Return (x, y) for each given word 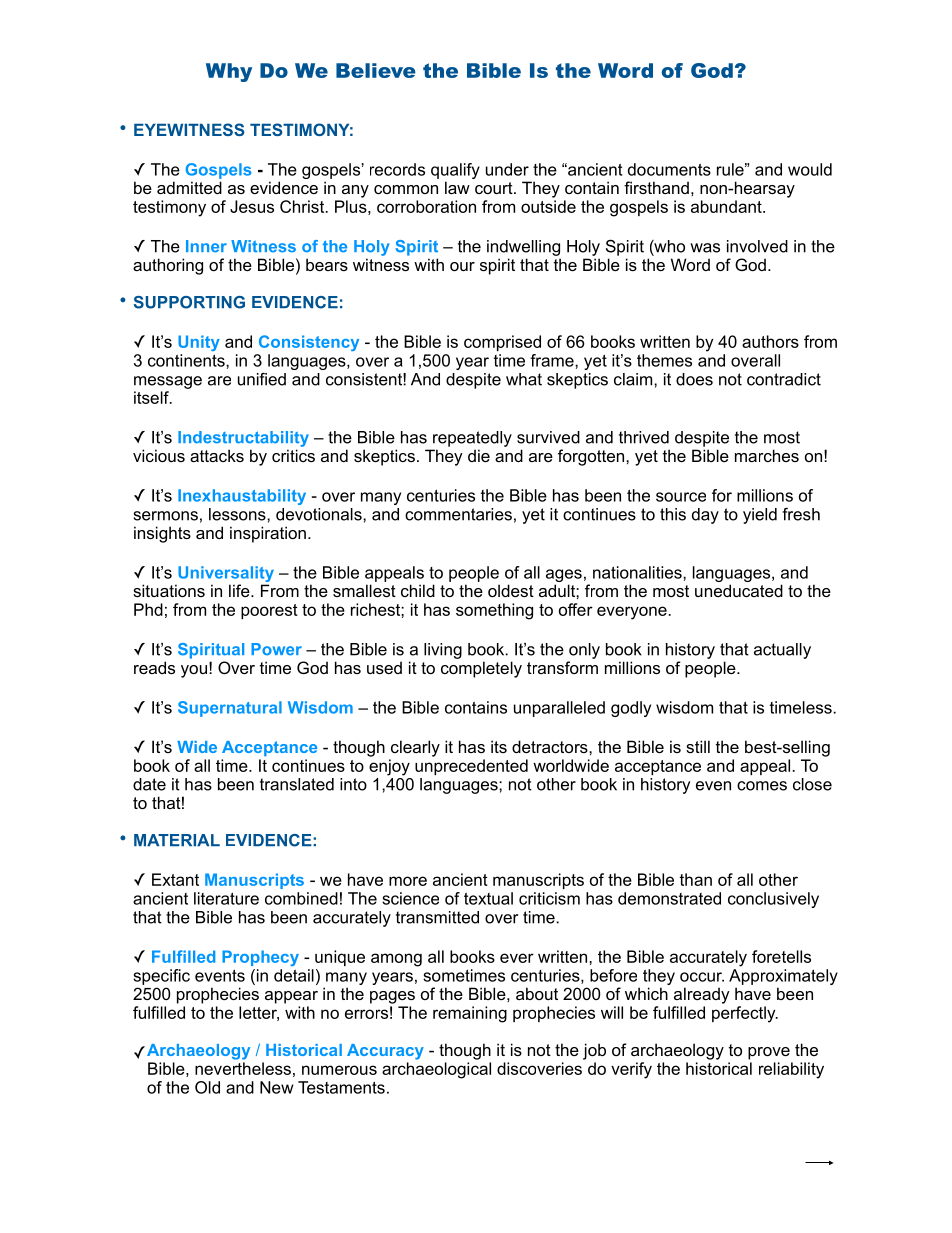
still (698, 746)
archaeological (436, 1070)
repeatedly (472, 439)
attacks (217, 455)
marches (767, 455)
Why (229, 72)
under (507, 169)
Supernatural (230, 709)
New (277, 1087)
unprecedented (471, 767)
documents (669, 169)
